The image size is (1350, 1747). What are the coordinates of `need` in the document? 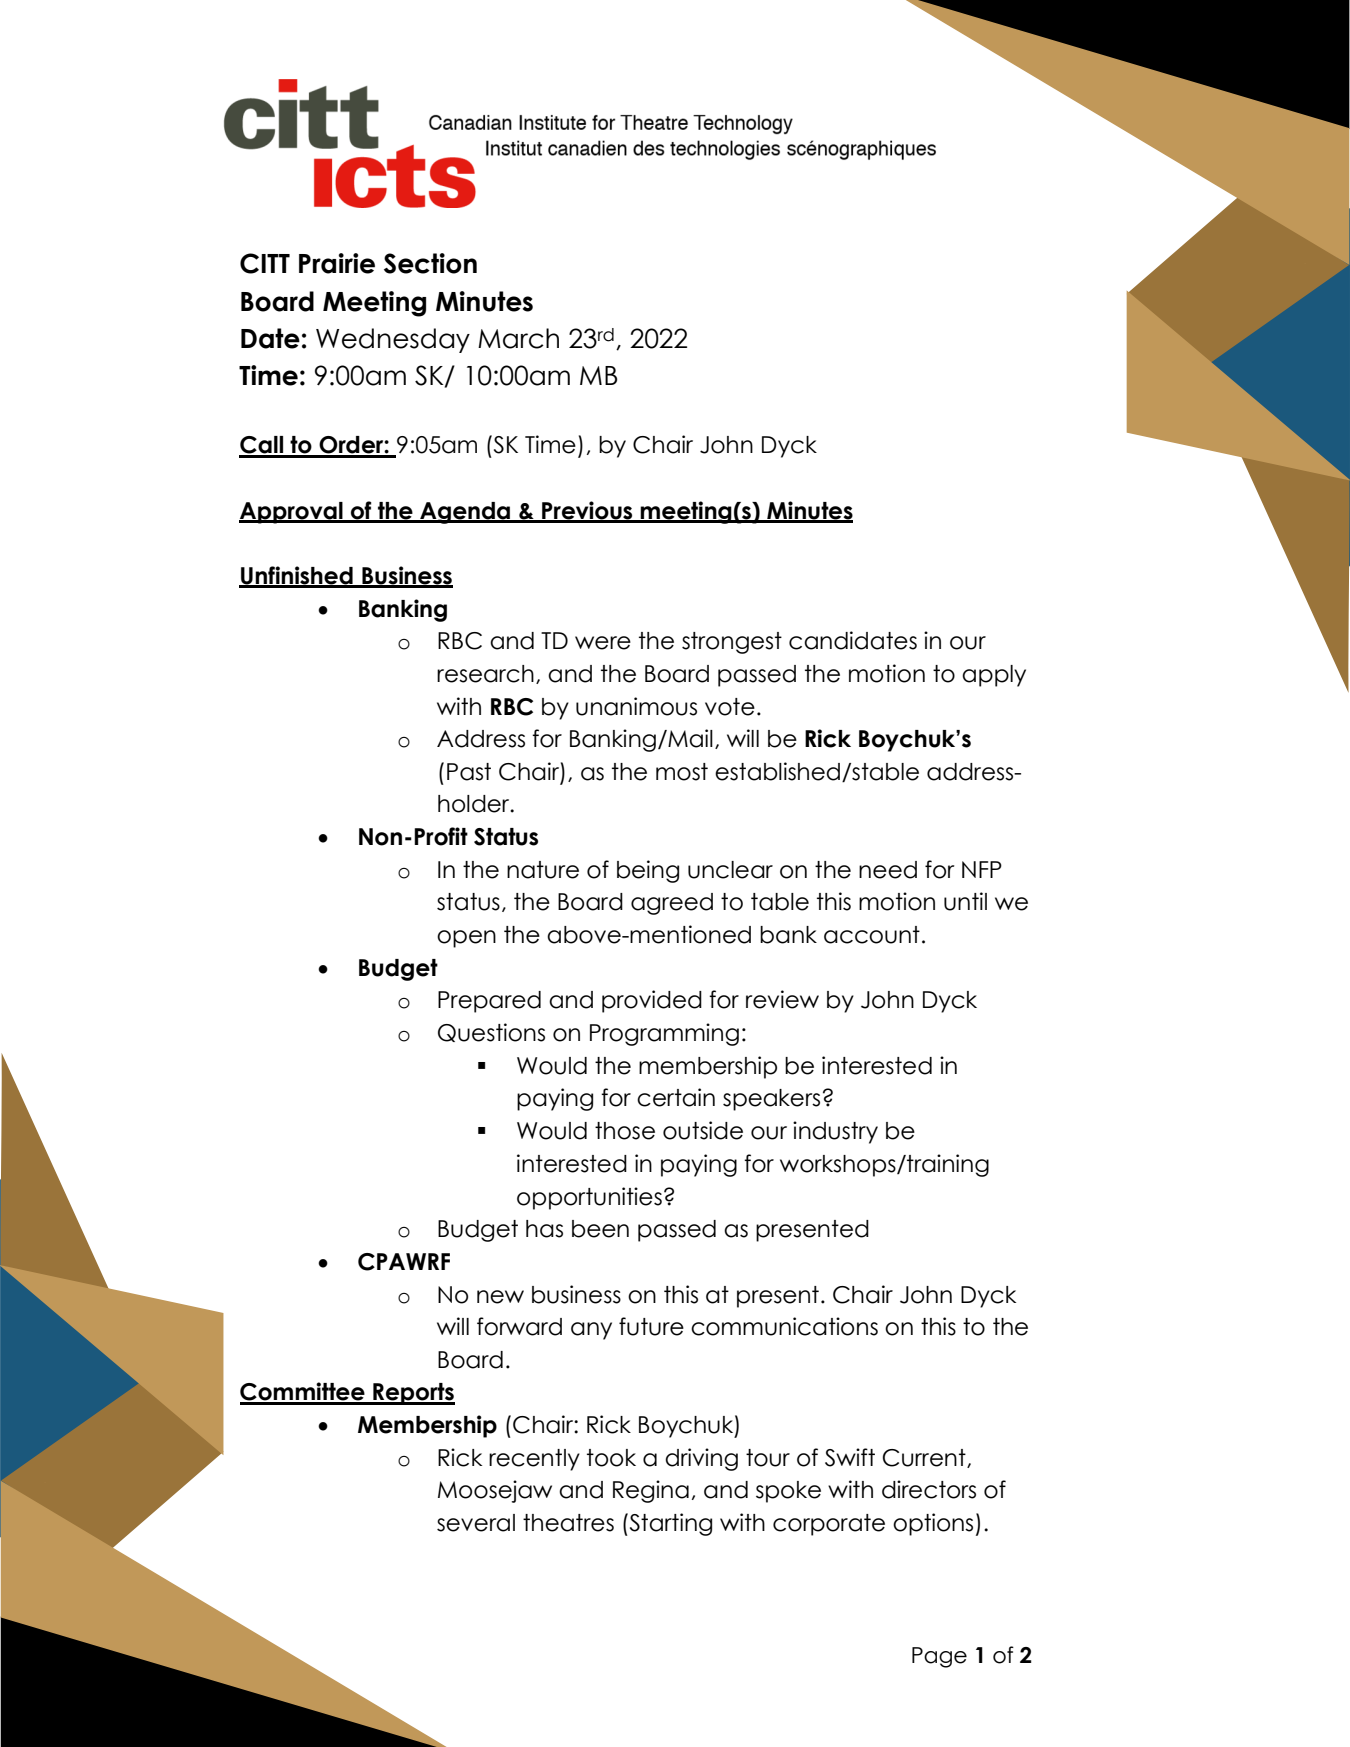 It's located at (888, 870).
